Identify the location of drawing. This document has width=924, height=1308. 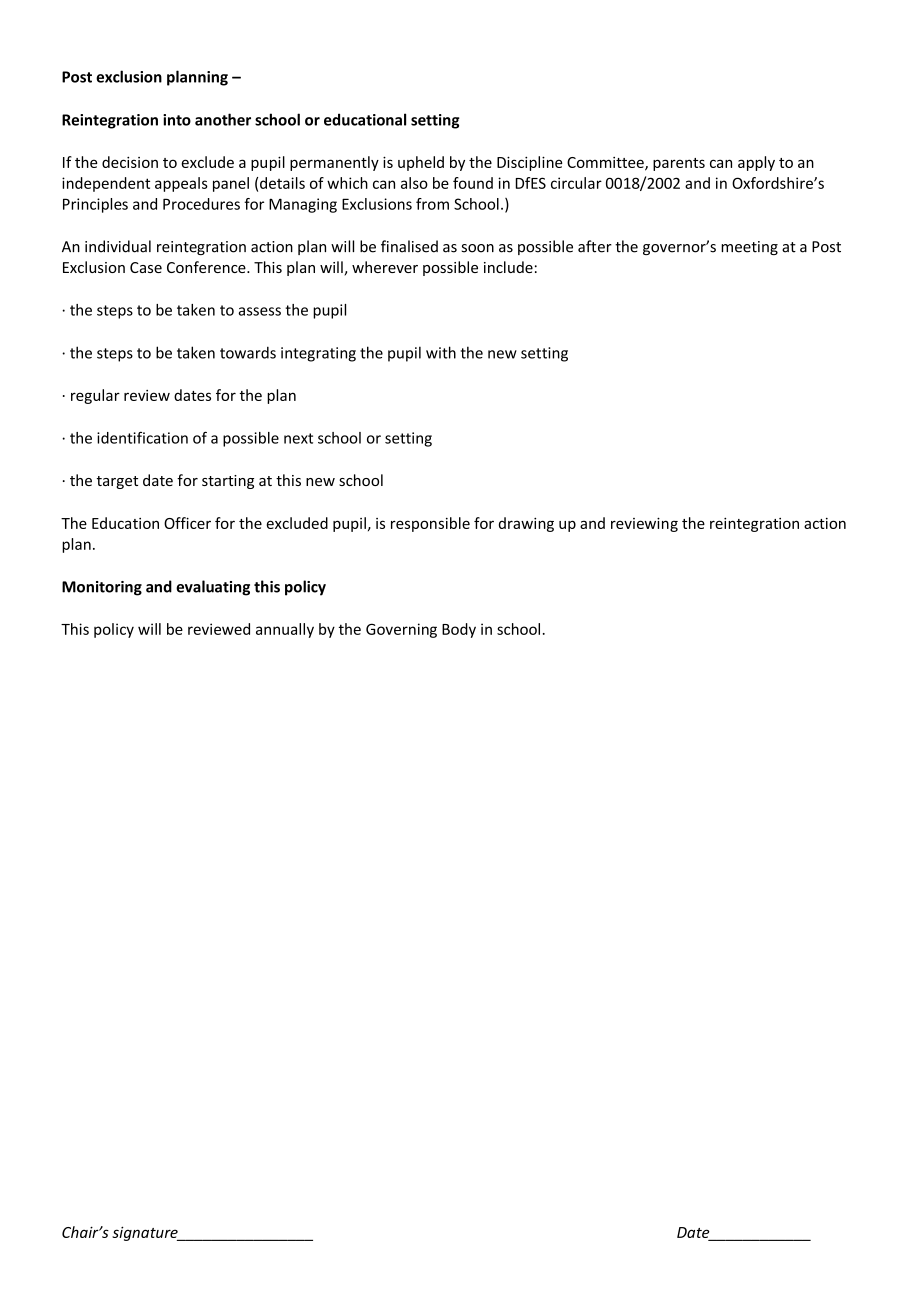
(526, 524).
